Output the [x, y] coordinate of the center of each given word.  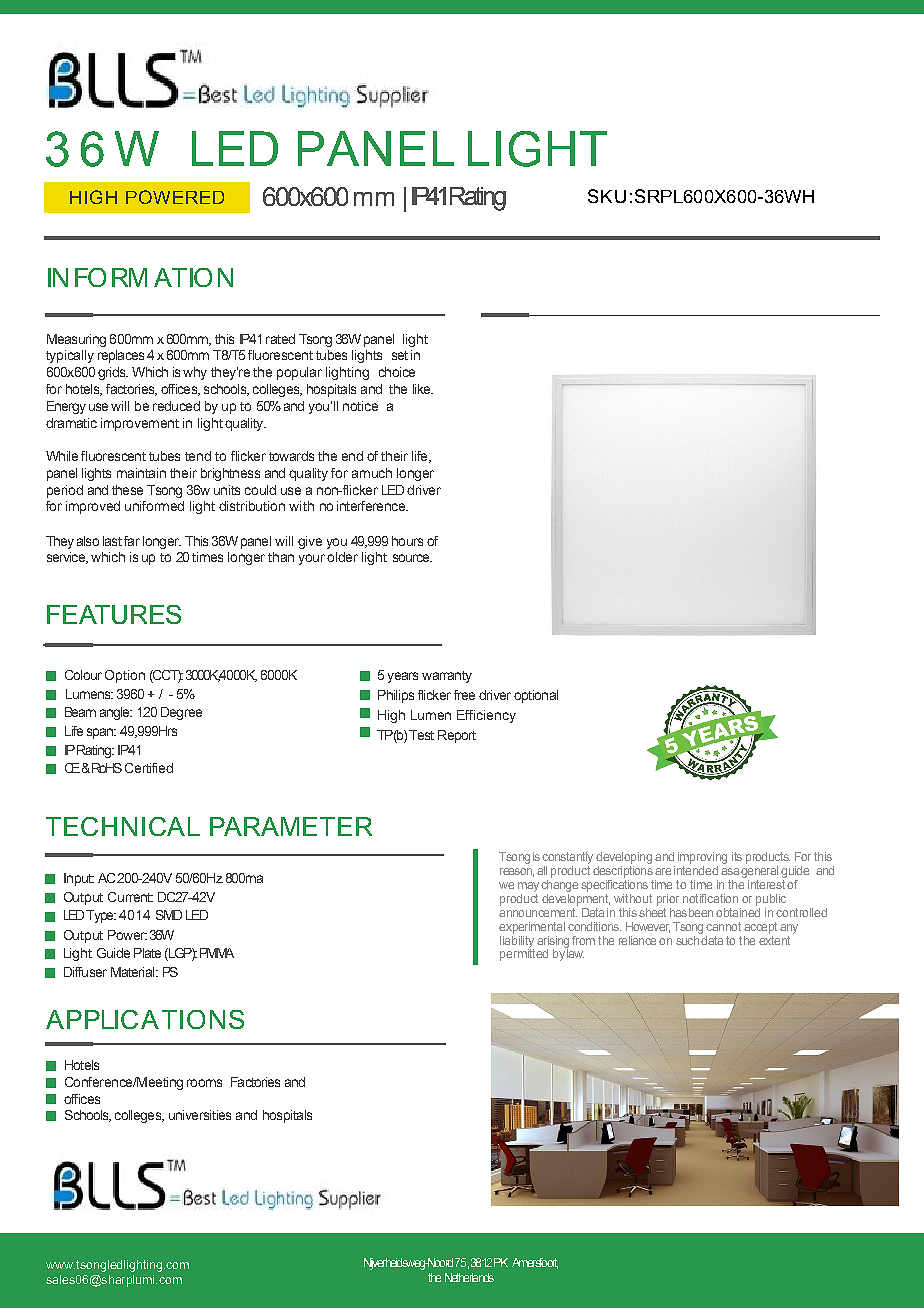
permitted [524, 954]
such [688, 939]
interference [372, 506]
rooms [204, 1083]
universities [200, 1115]
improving [702, 858]
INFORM [97, 277]
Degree [181, 713]
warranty [447, 677]
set [400, 355]
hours [407, 541]
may [528, 887]
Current [130, 897]
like [423, 389]
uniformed [154, 506]
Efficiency [486, 716]
